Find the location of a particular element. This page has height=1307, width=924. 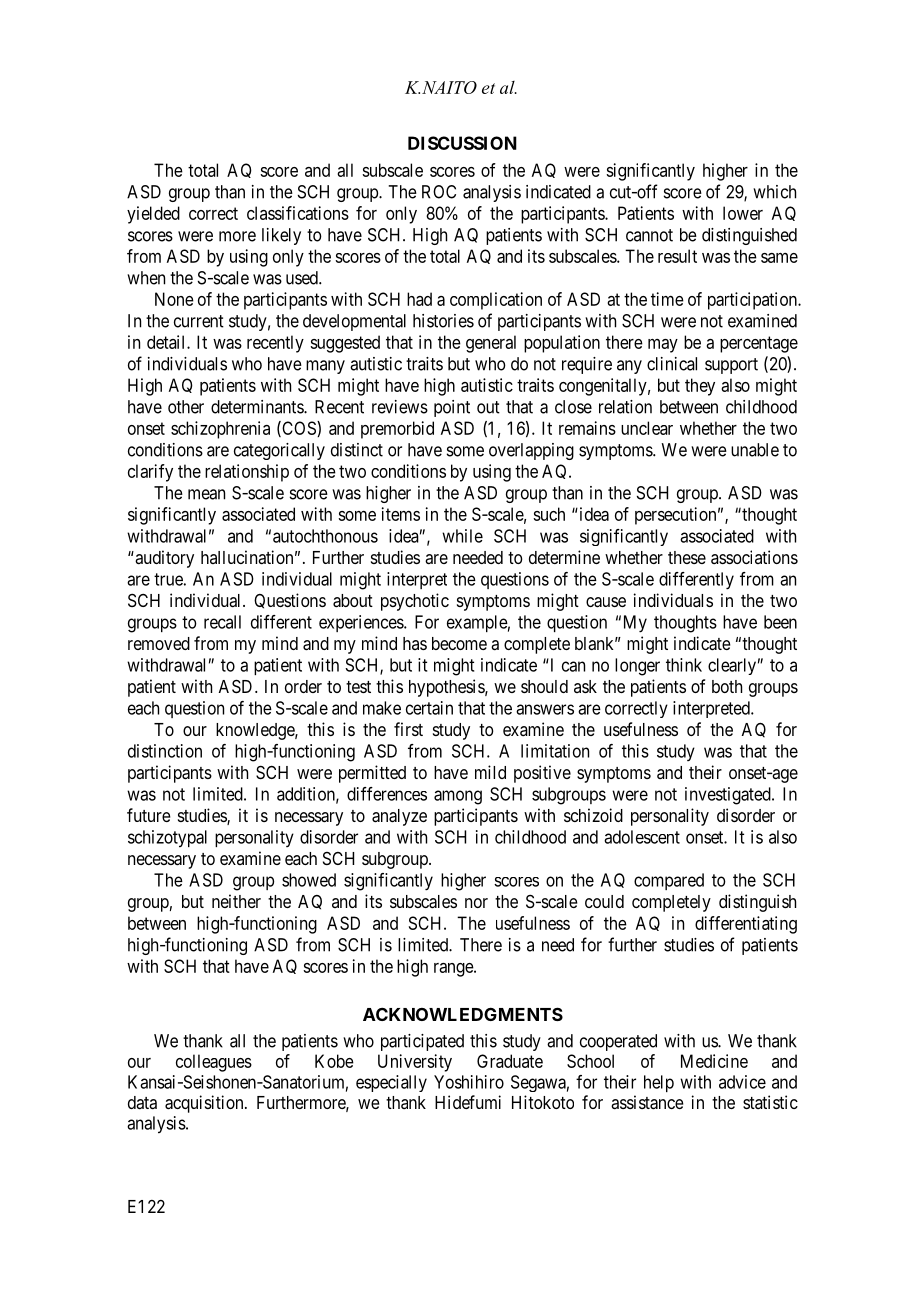

recall is located at coordinates (222, 622).
